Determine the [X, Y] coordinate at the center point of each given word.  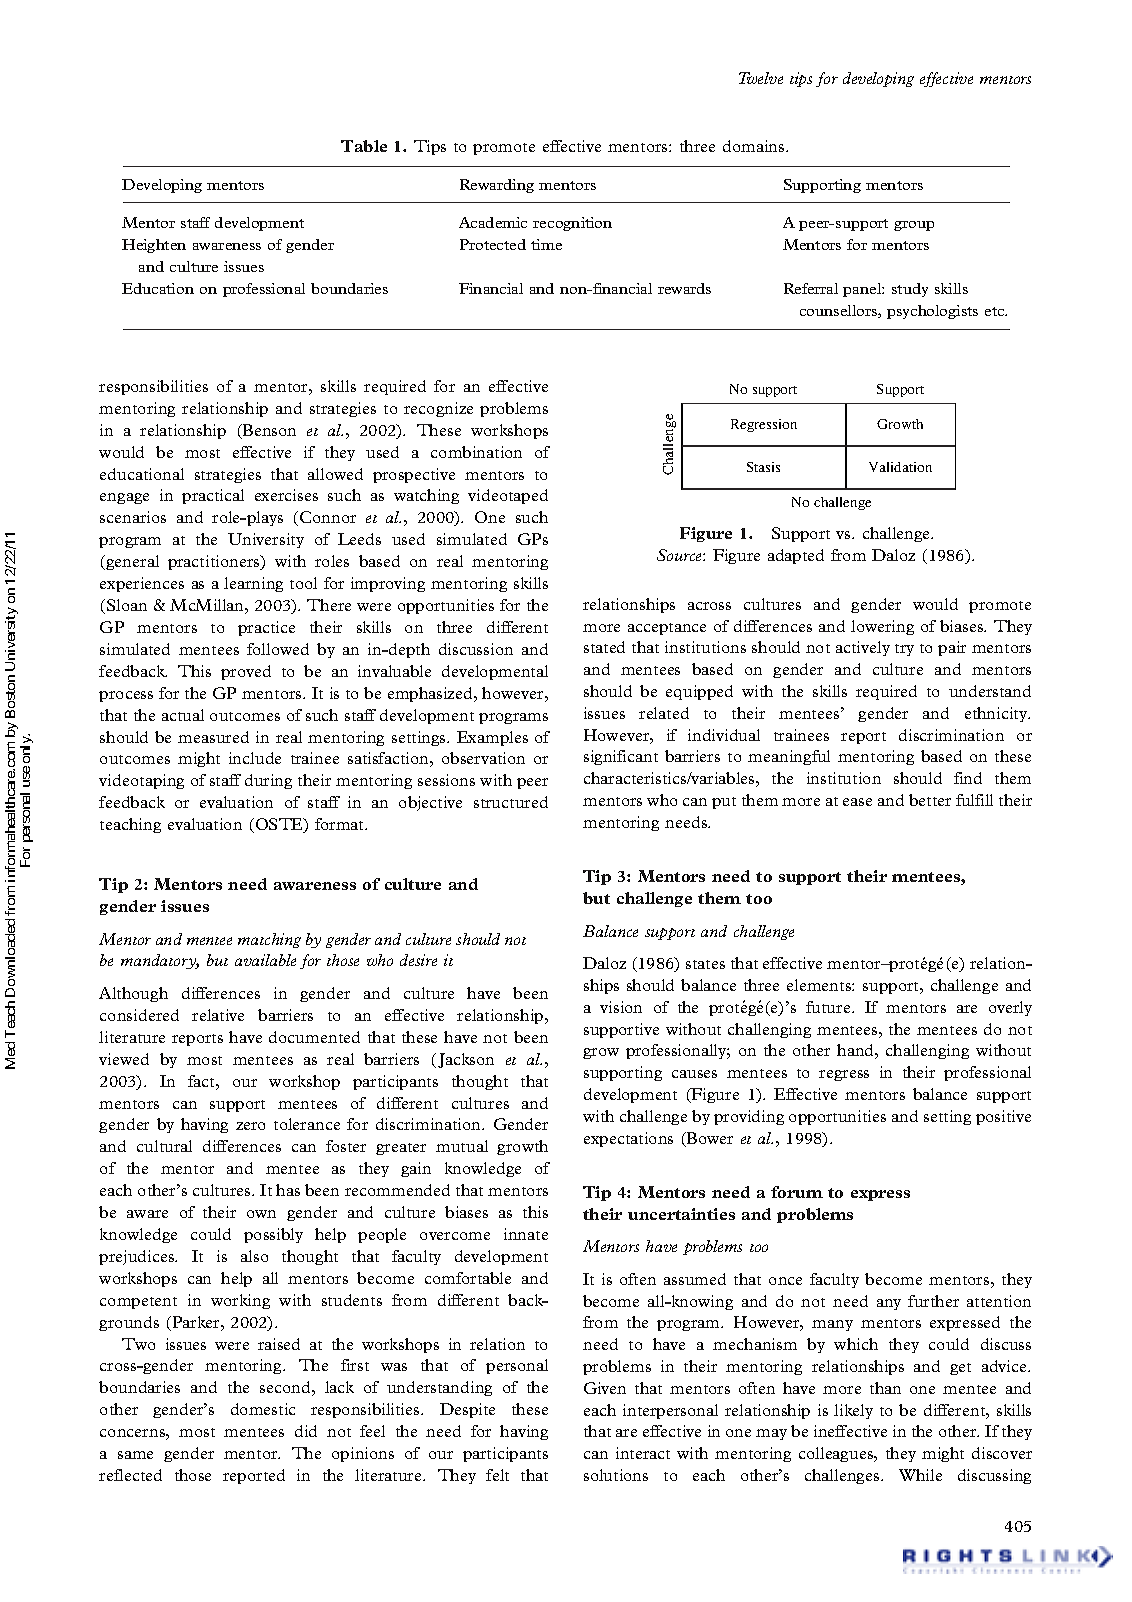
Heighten [154, 246]
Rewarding [497, 186]
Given [605, 1388]
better [930, 800]
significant [621, 757]
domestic [263, 1409]
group [914, 226]
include [255, 758]
